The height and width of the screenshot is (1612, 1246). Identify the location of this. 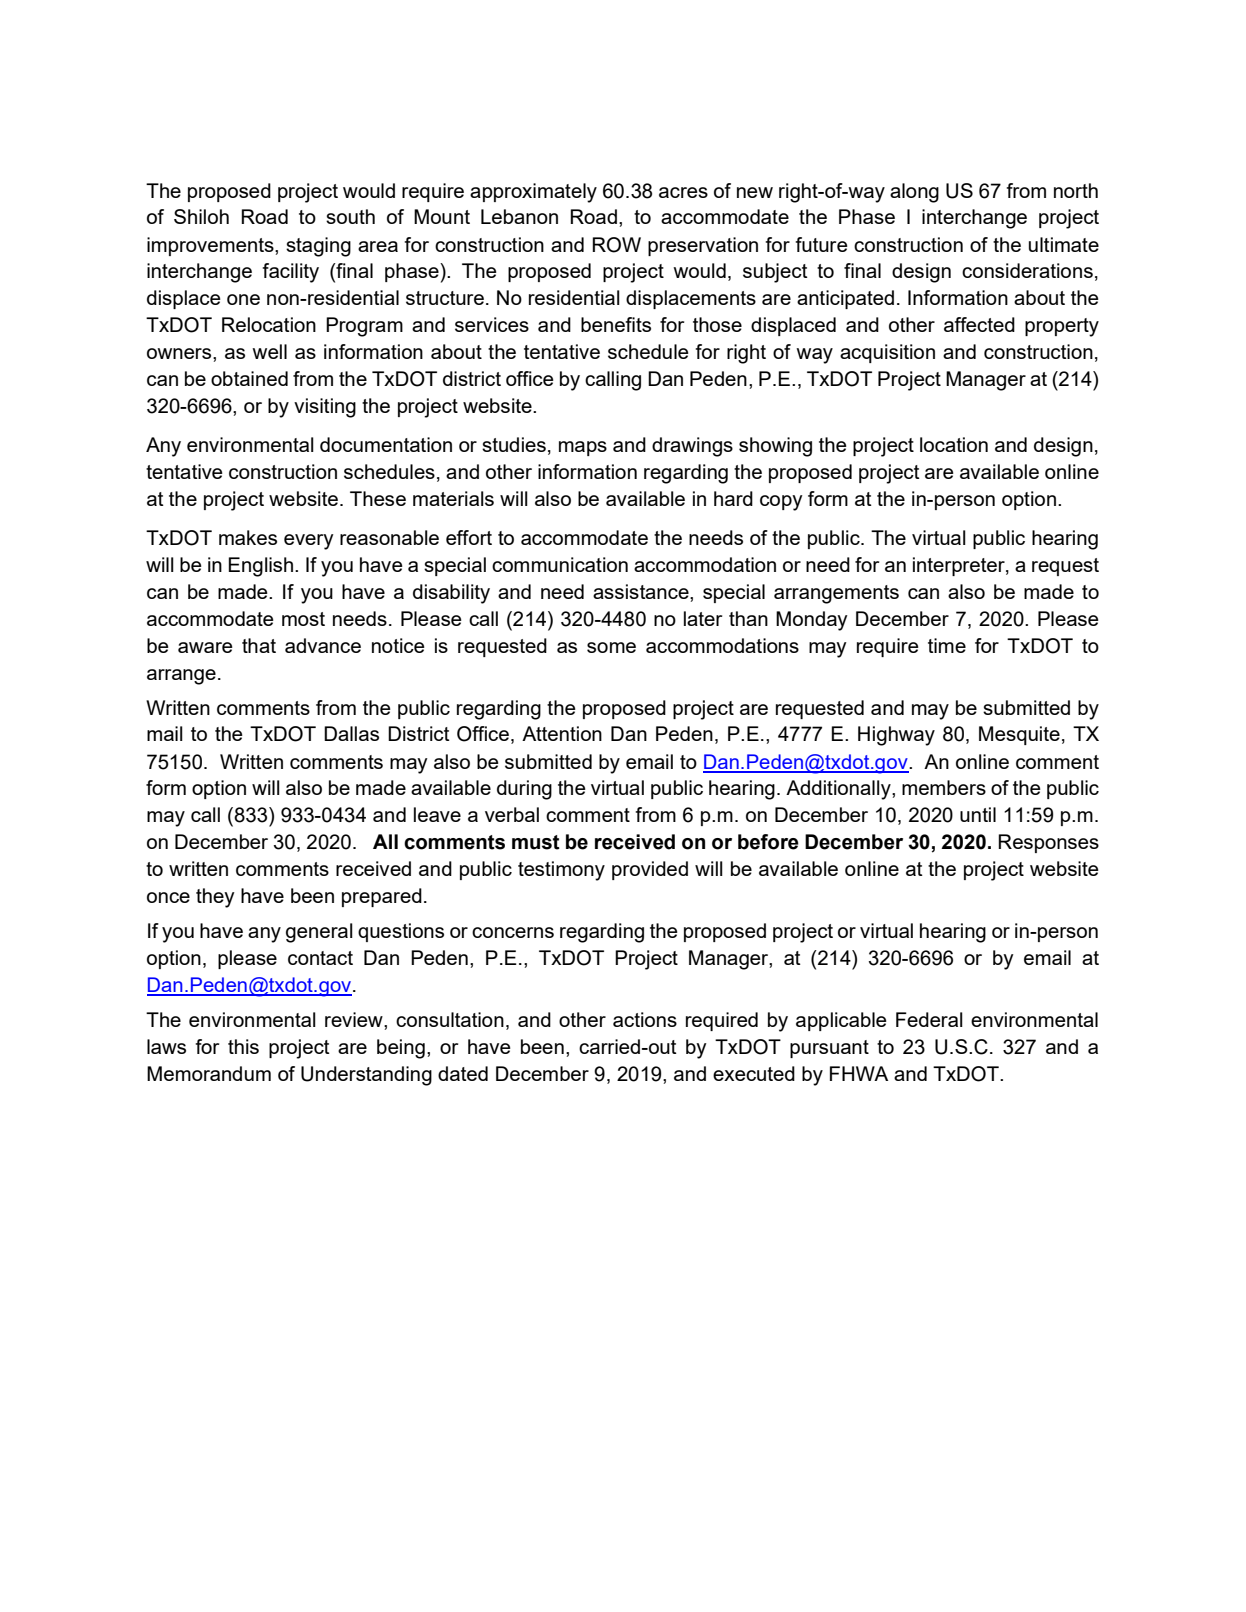
(243, 1046).
